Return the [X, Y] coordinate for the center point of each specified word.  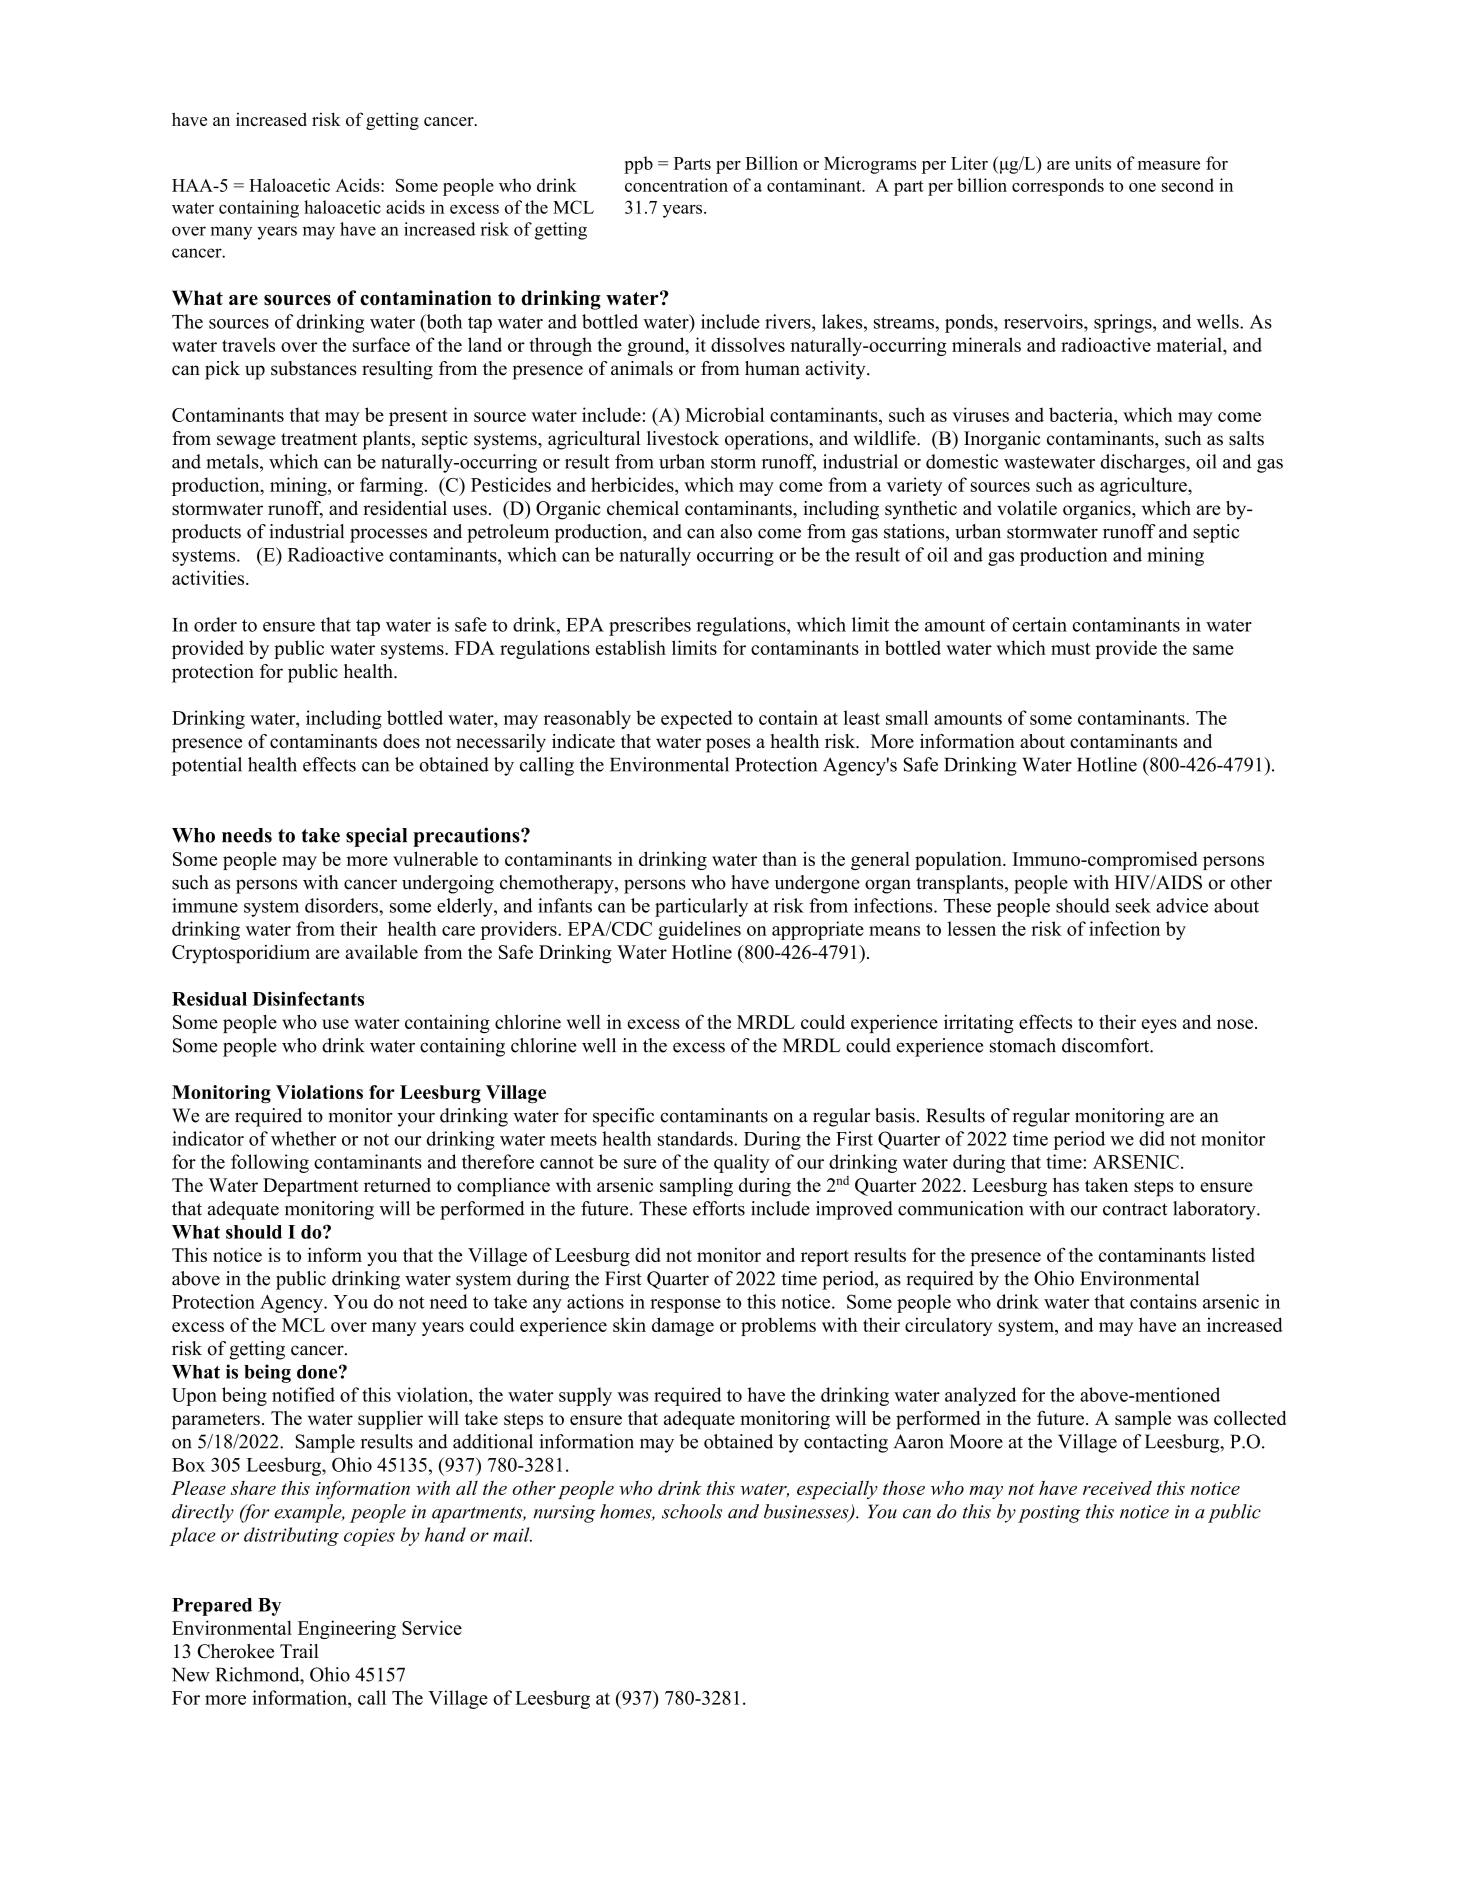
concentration [676, 185]
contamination [426, 298]
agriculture [1144, 486]
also [736, 531]
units [1093, 163]
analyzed [980, 1396]
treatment [319, 439]
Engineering [347, 1629]
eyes [1159, 1026]
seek [1133, 905]
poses [728, 745]
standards [696, 1138]
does [401, 741]
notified [303, 1394]
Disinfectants [308, 998]
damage [683, 1326]
